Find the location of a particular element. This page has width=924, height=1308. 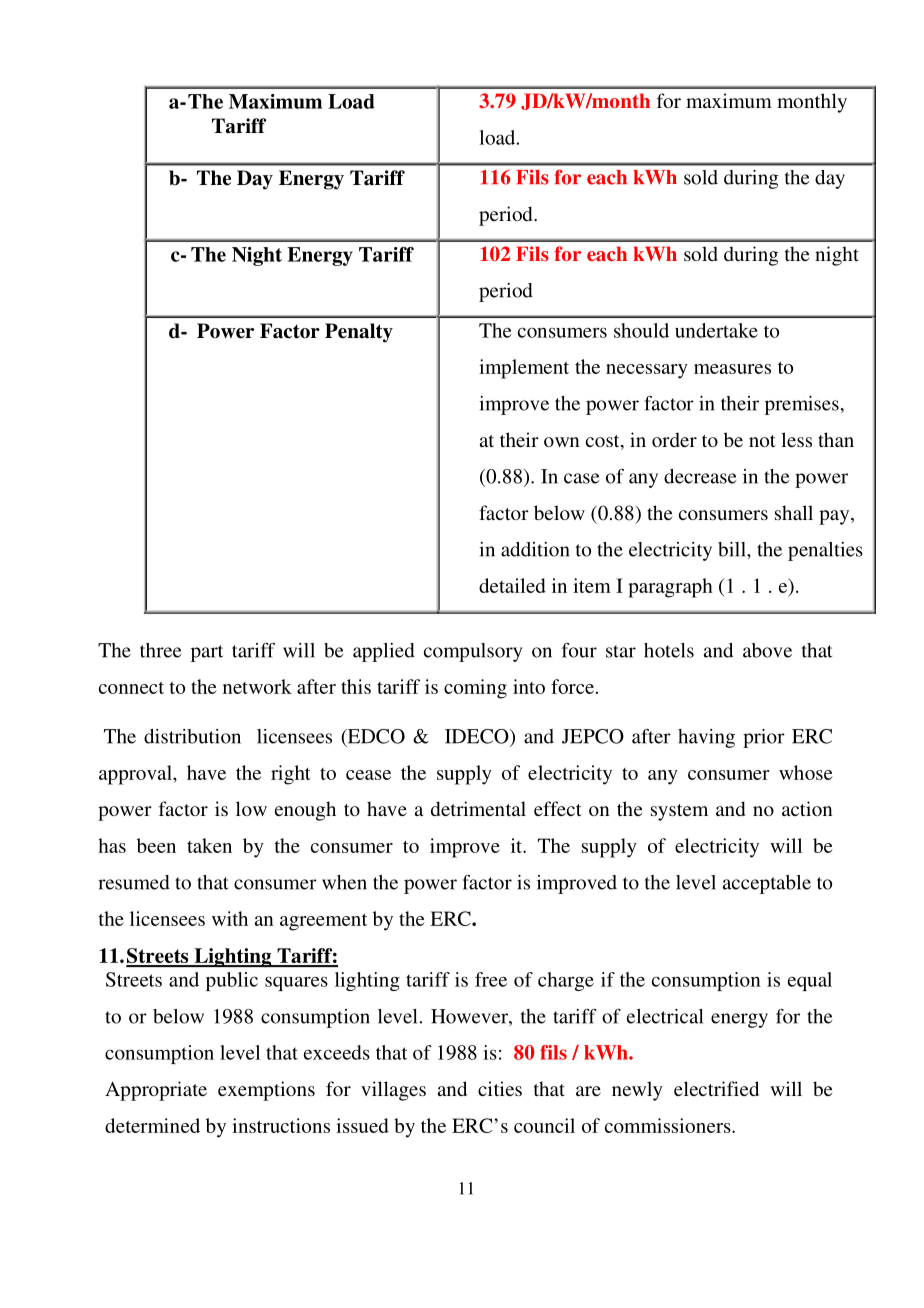

implement is located at coordinates (524, 369).
